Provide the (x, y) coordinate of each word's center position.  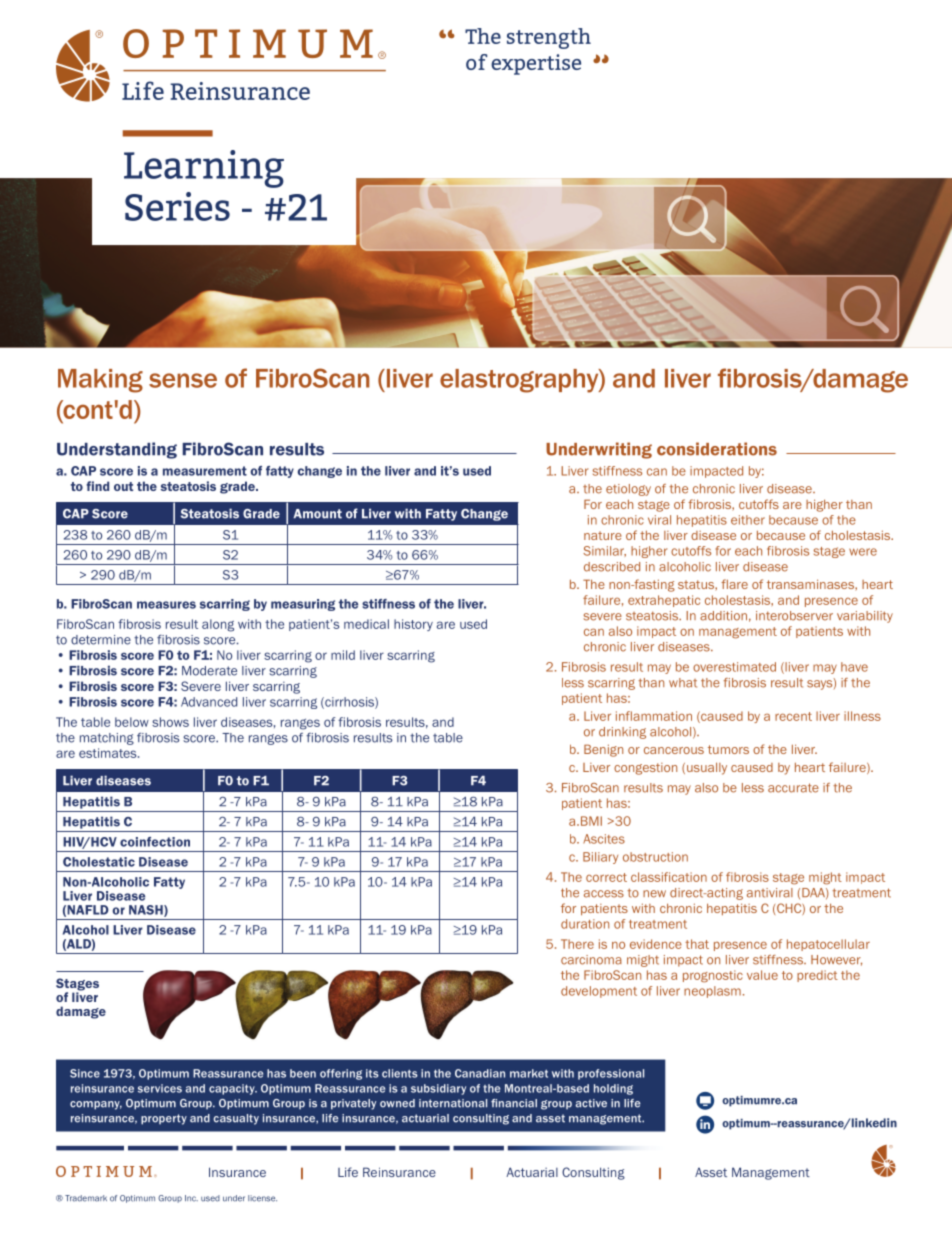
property (164, 1119)
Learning (204, 169)
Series (177, 206)
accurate (793, 788)
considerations (717, 449)
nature (603, 535)
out (123, 486)
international (453, 1103)
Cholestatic (99, 862)
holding (613, 1089)
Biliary (600, 858)
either (748, 520)
